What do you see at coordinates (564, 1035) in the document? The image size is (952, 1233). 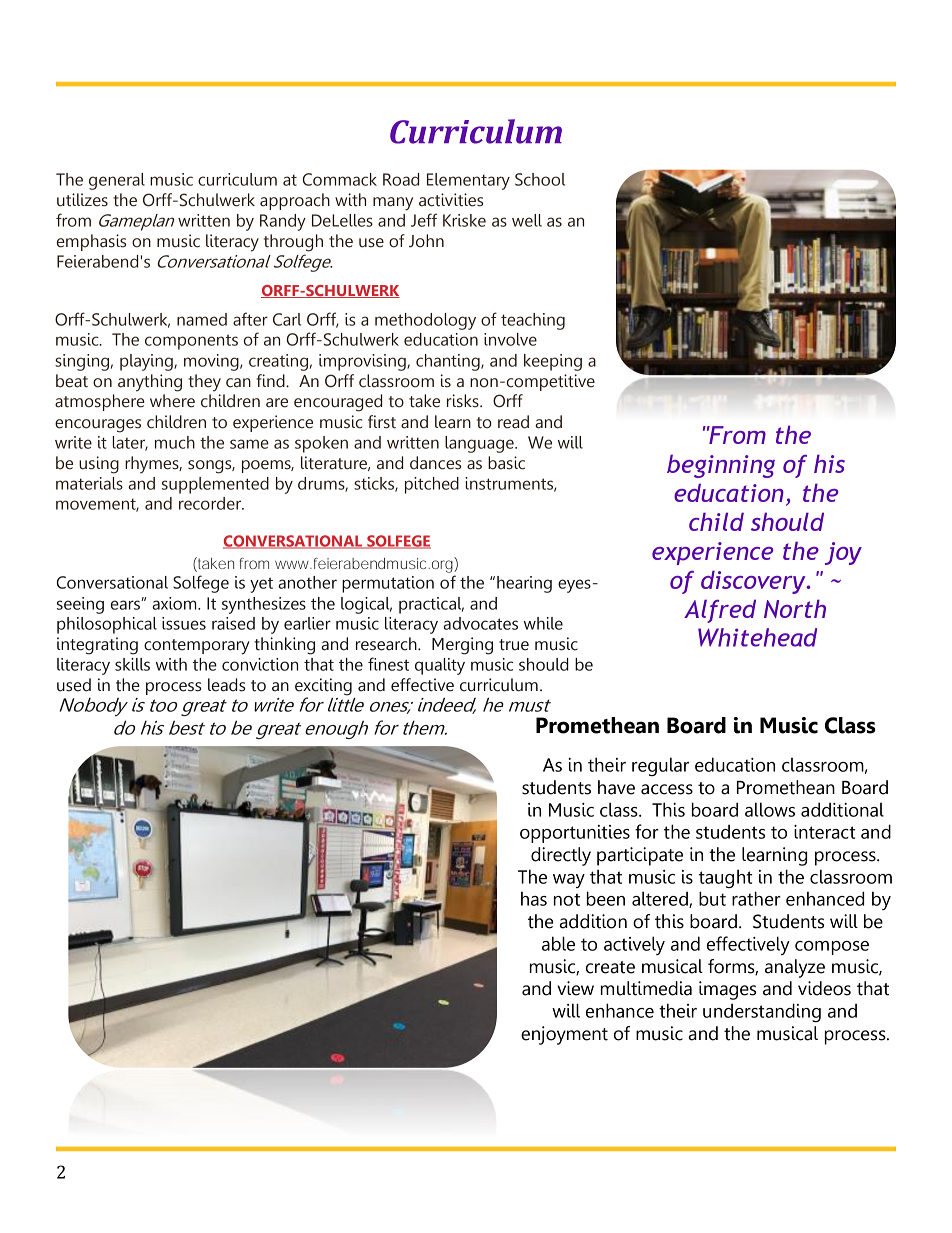 I see `enjoyment` at bounding box center [564, 1035].
